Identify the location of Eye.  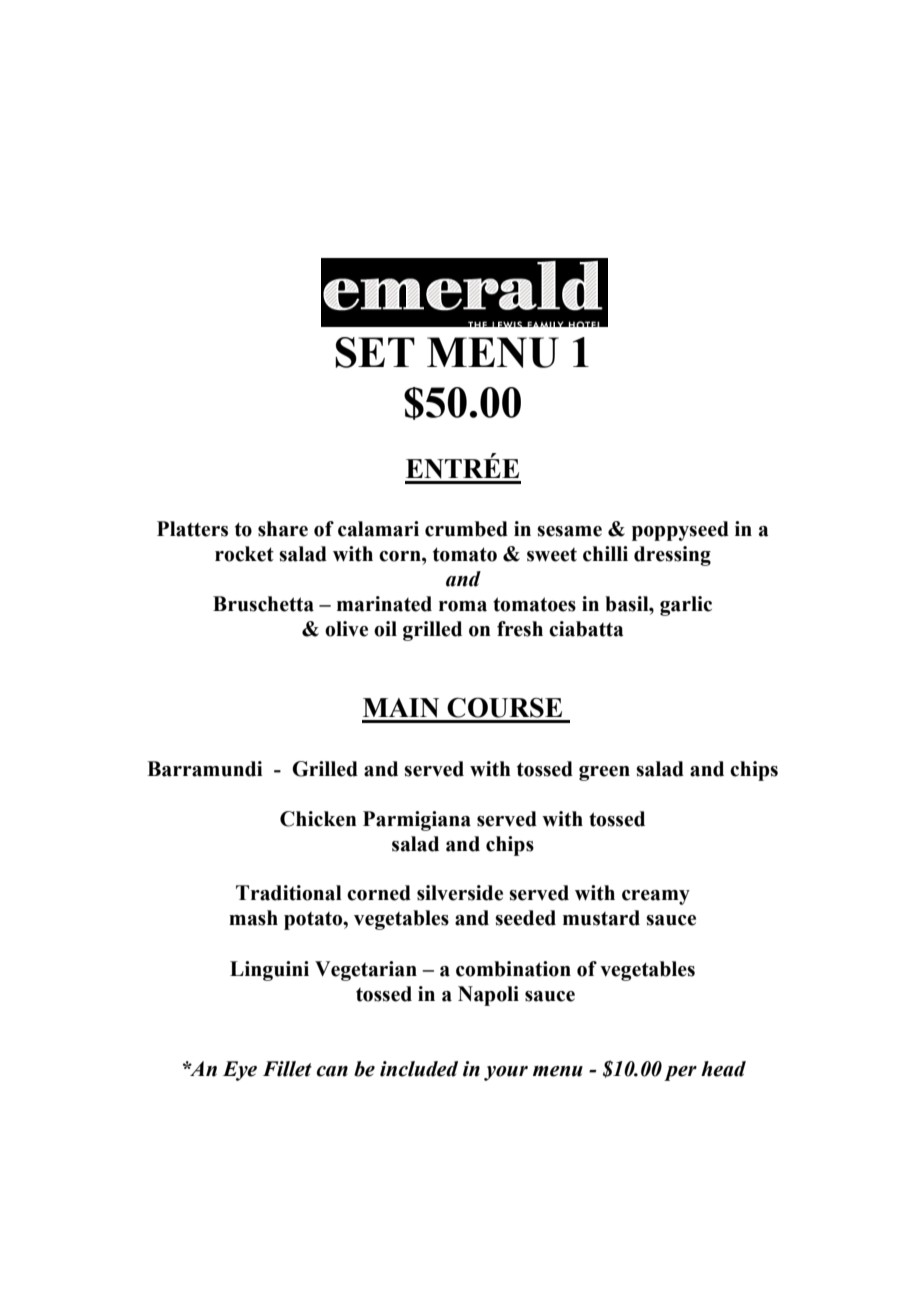
(240, 1071).
